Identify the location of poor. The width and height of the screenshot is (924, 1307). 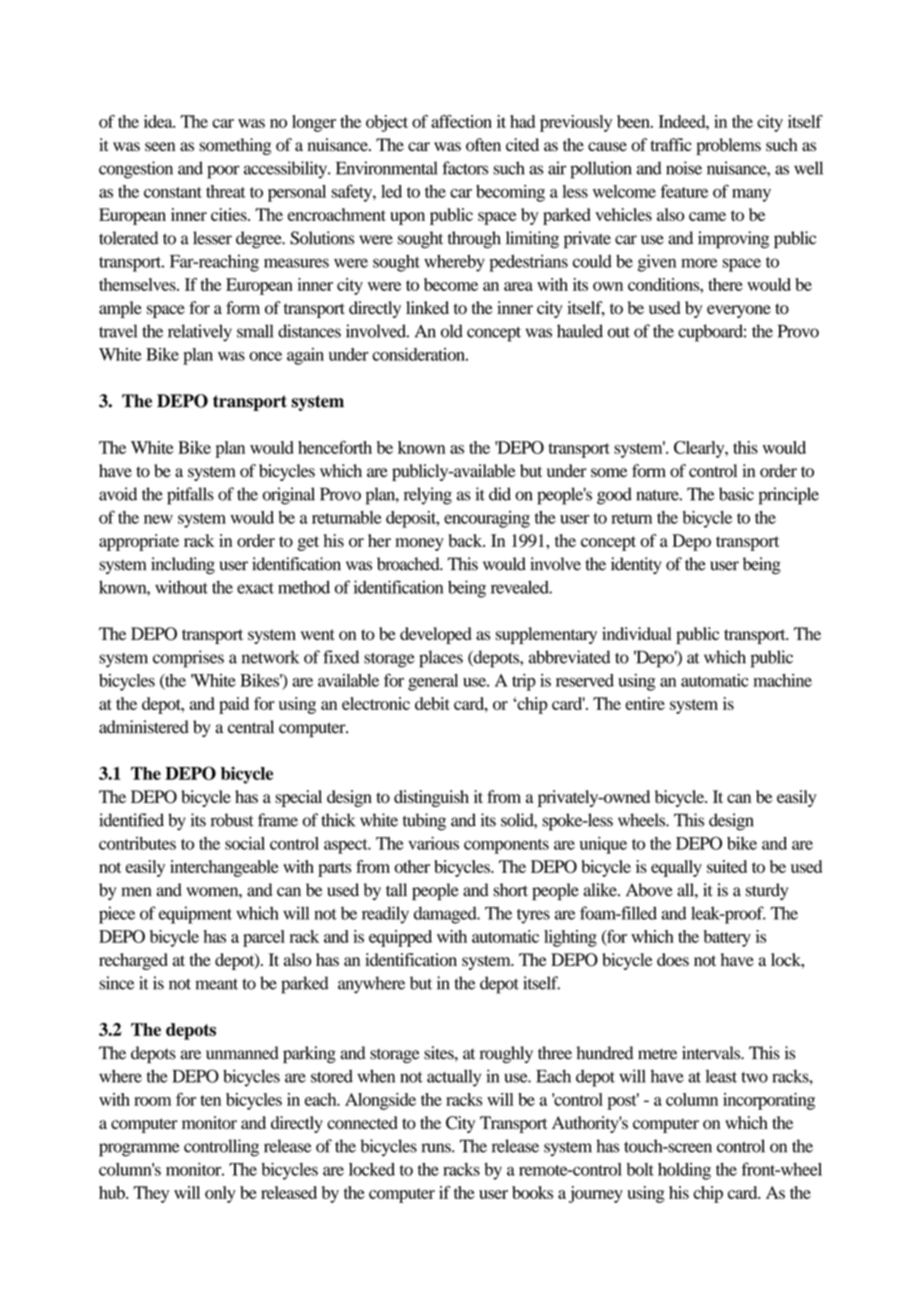
(223, 172).
